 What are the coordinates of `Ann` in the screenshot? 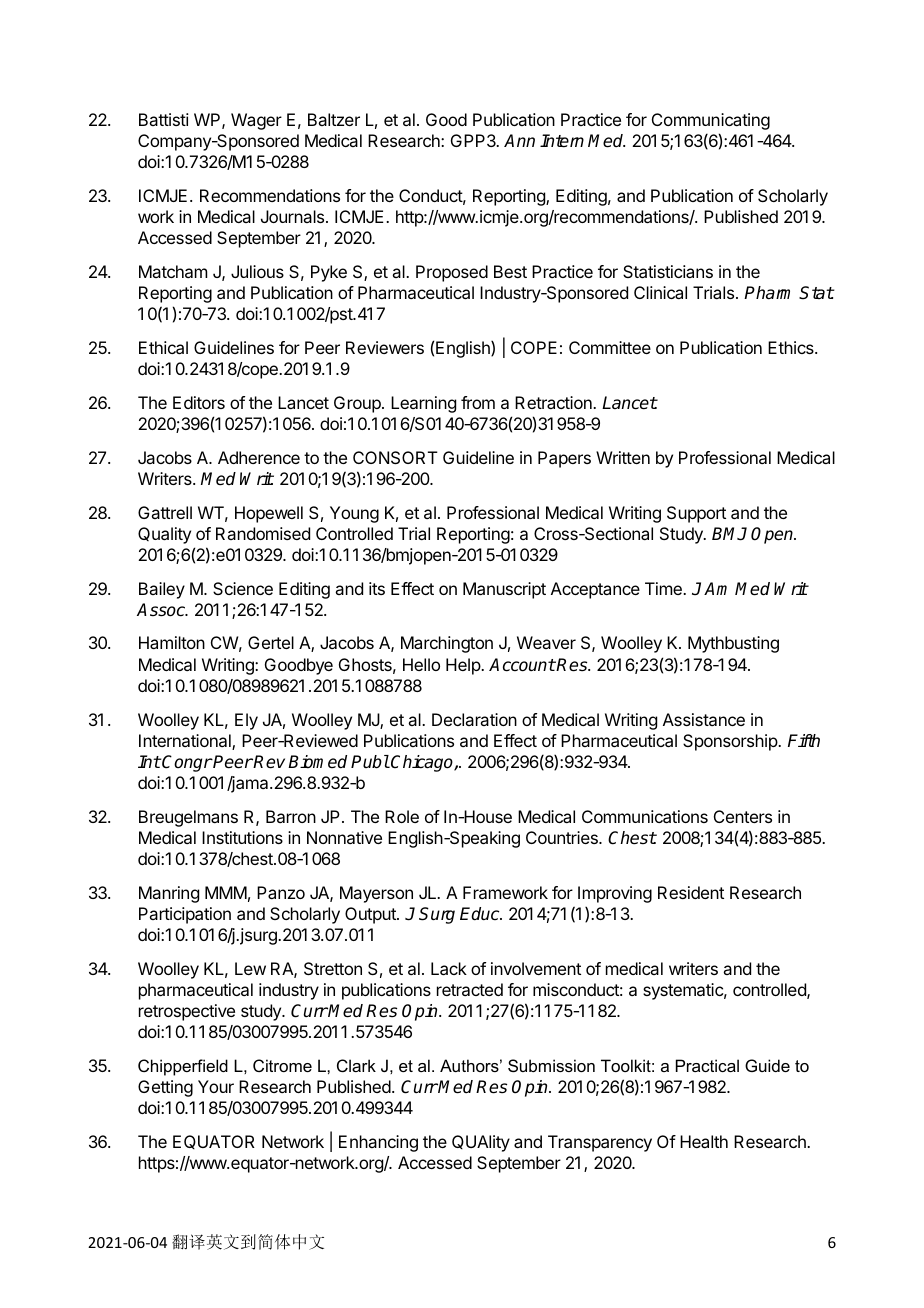 It's located at (519, 140).
